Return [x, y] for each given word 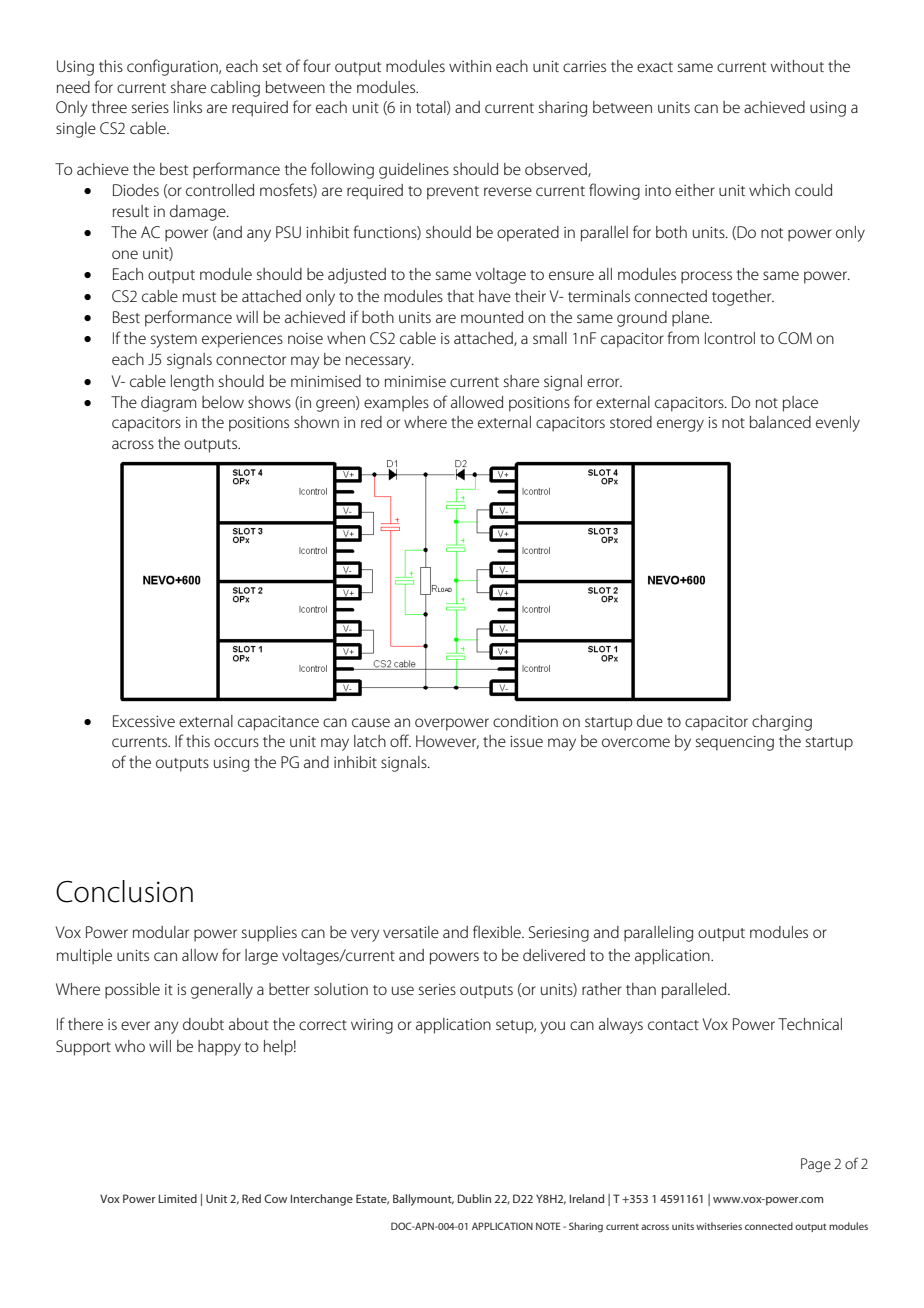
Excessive [144, 721]
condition [525, 721]
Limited [178, 1198]
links [188, 107]
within [470, 66]
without [797, 66]
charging [782, 723]
